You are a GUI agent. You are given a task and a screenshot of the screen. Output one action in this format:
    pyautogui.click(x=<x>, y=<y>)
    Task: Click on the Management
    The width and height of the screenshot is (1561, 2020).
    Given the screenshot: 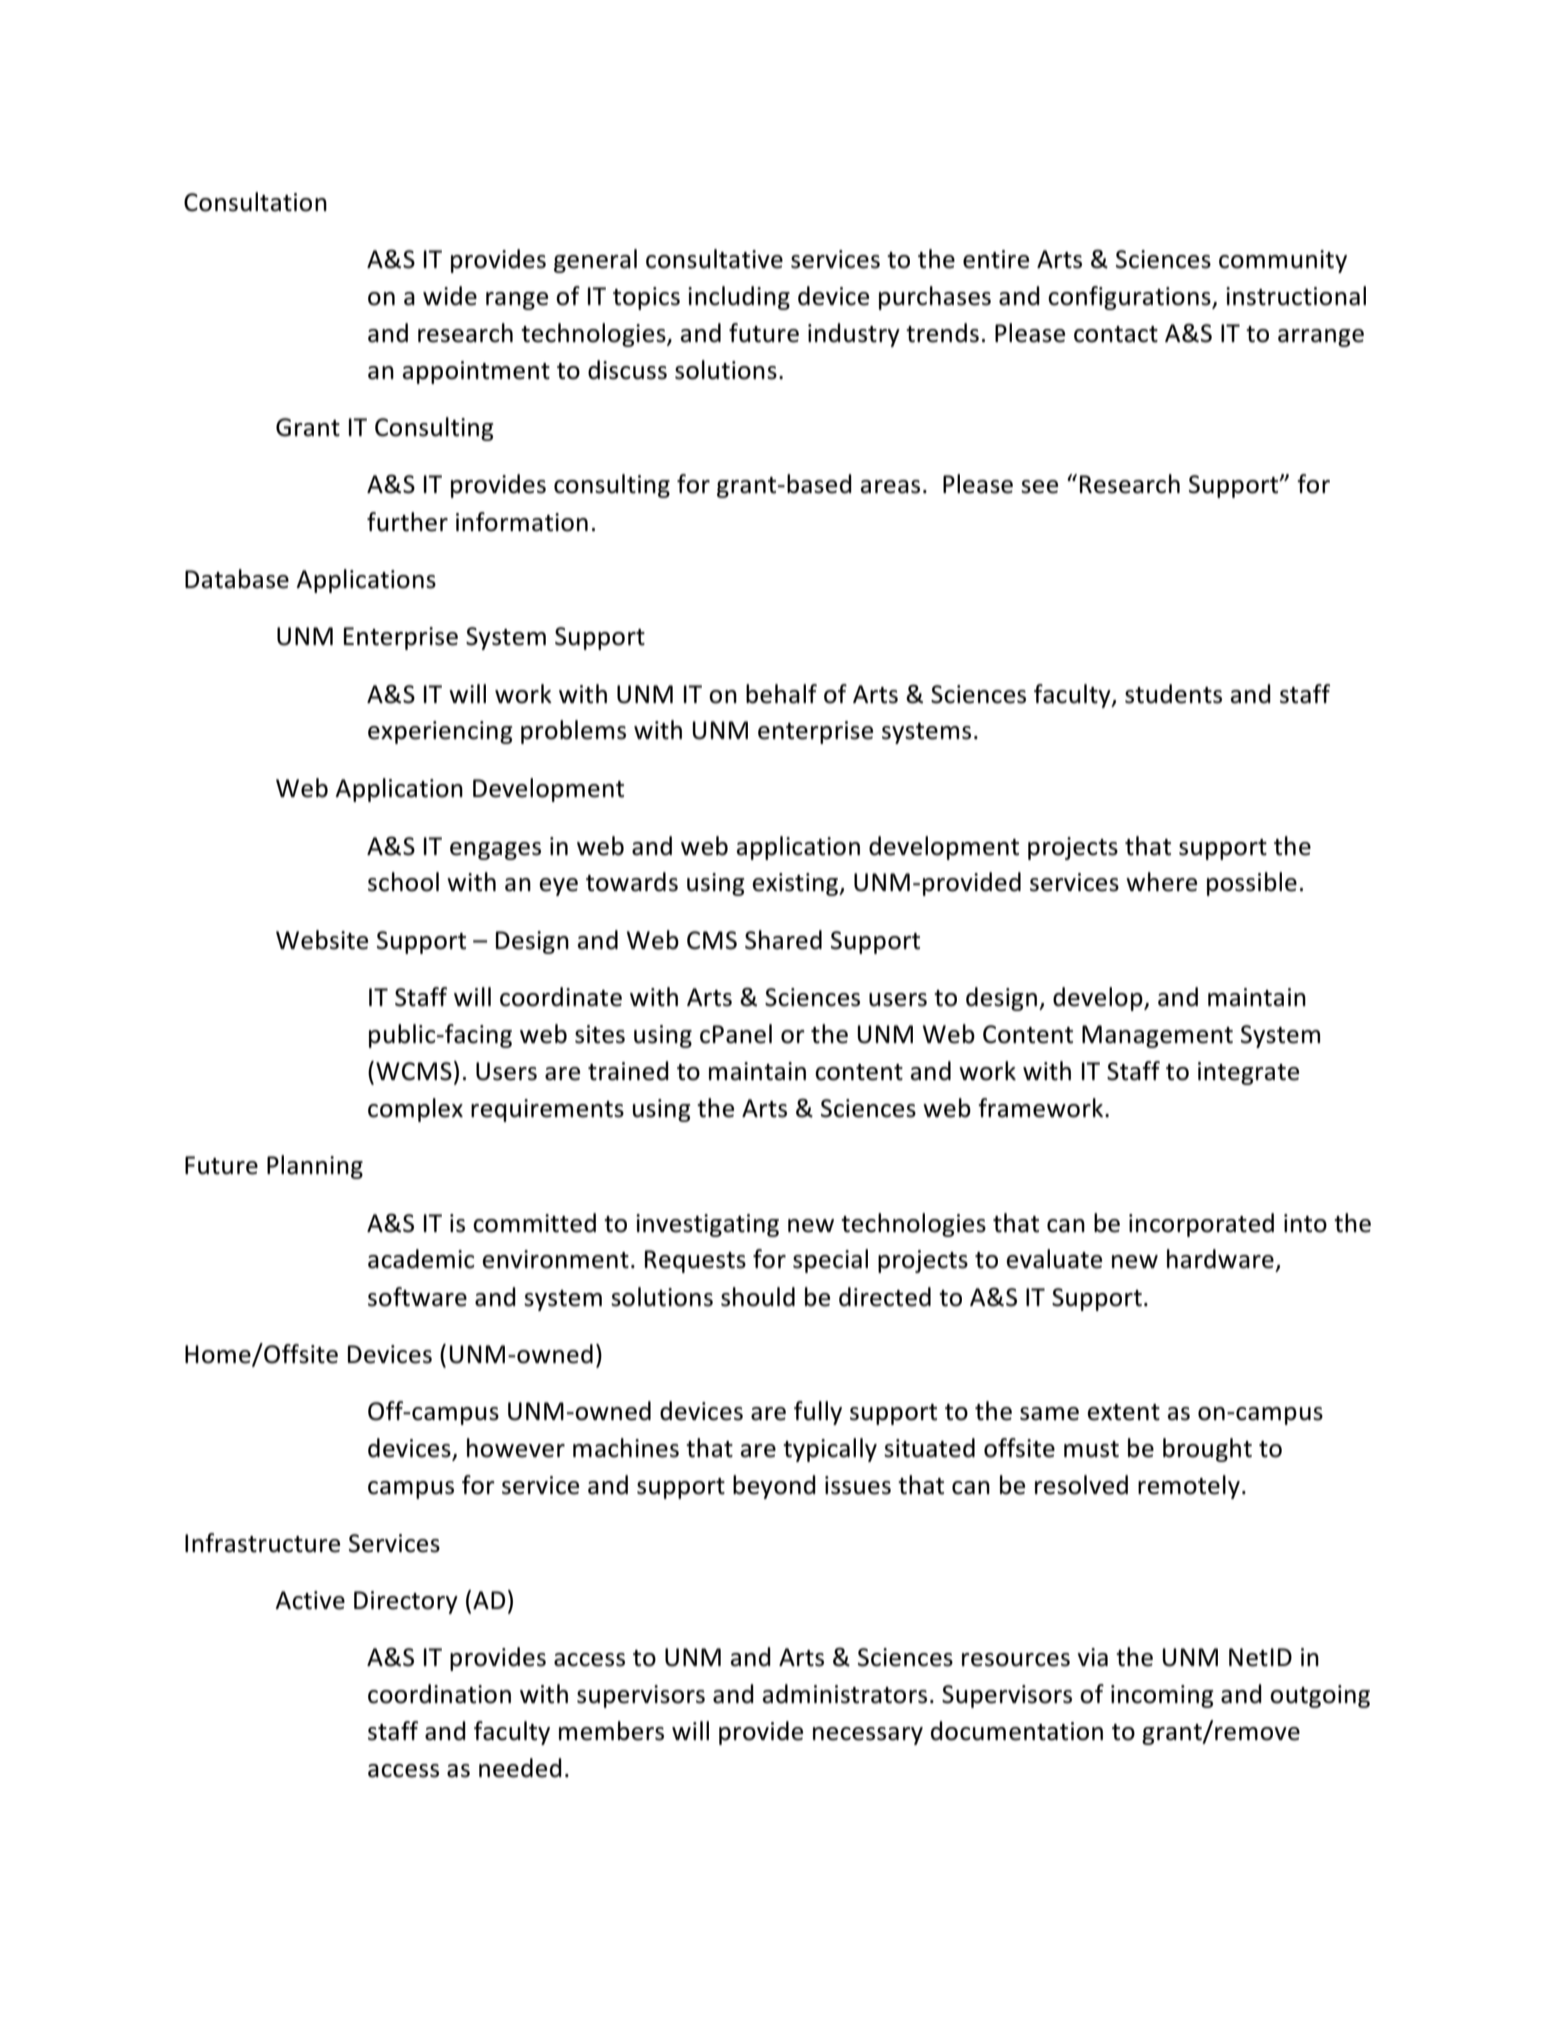 What is the action you would take?
    pyautogui.click(x=1157, y=1036)
